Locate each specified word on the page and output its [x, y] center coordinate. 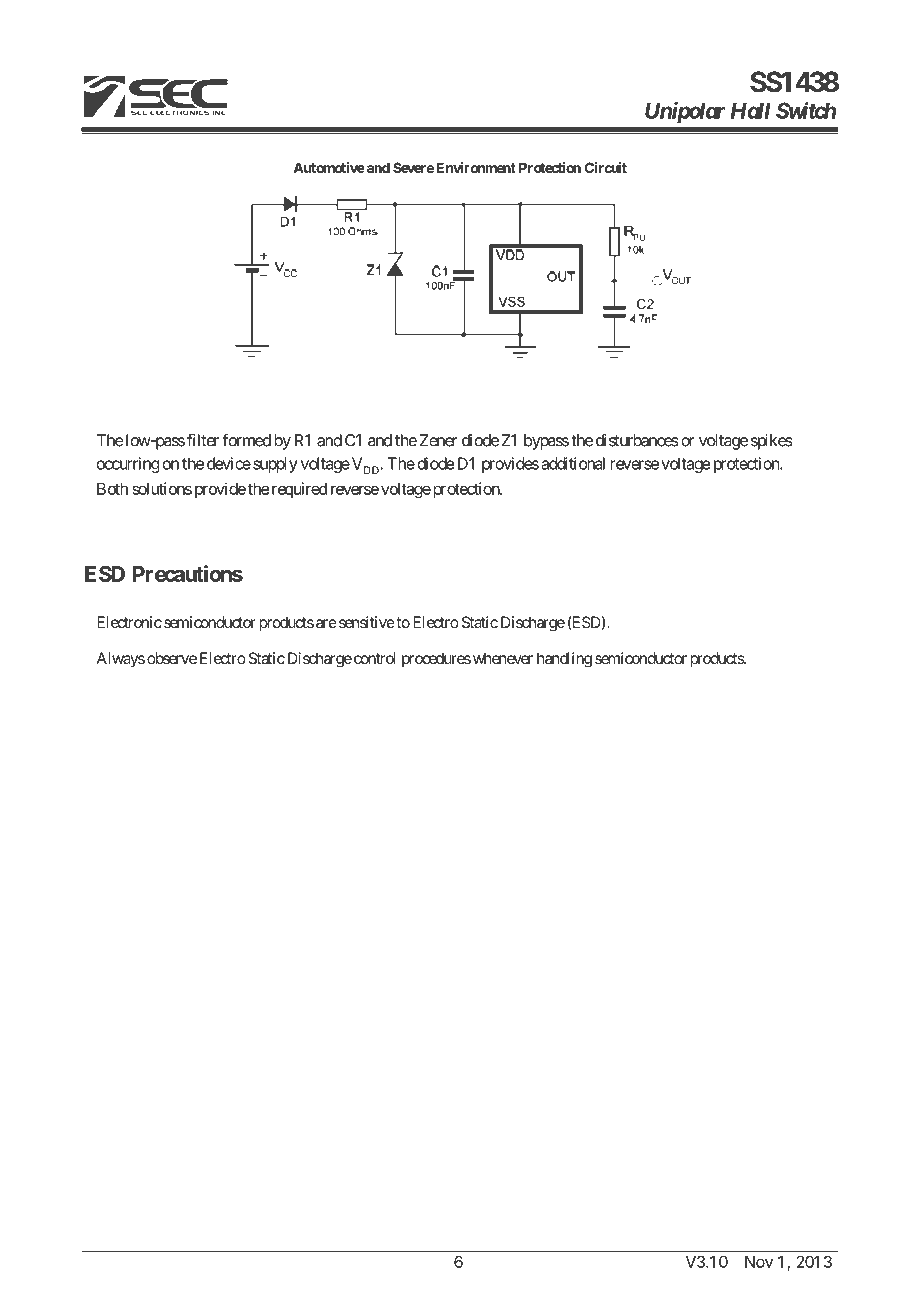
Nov [759, 1262]
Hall [751, 110]
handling [564, 660]
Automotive [329, 167]
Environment [476, 167]
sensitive [367, 622]
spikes [772, 442]
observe [172, 658]
